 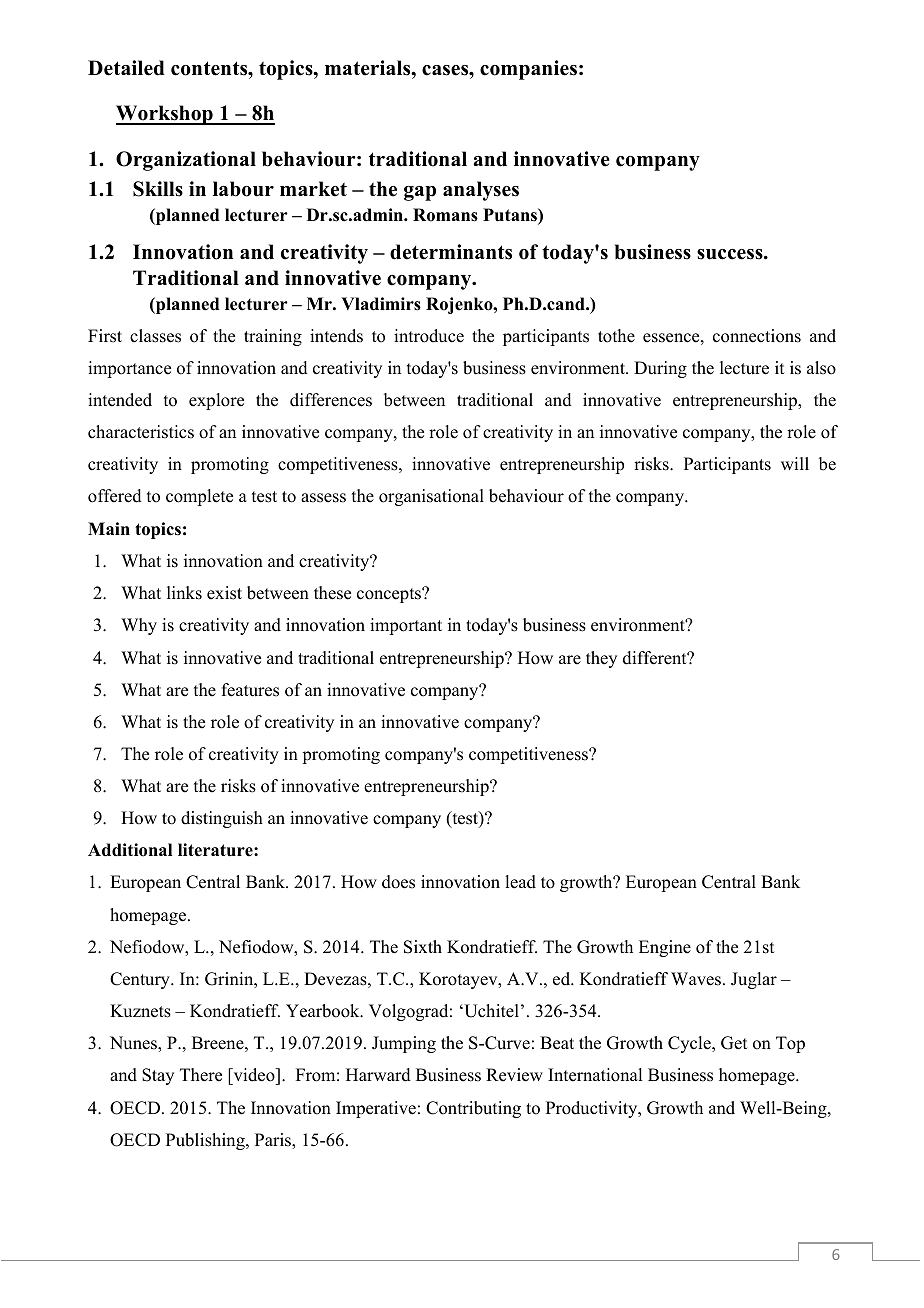 What do you see at coordinates (473, 1109) in the screenshot?
I see `Contributing` at bounding box center [473, 1109].
